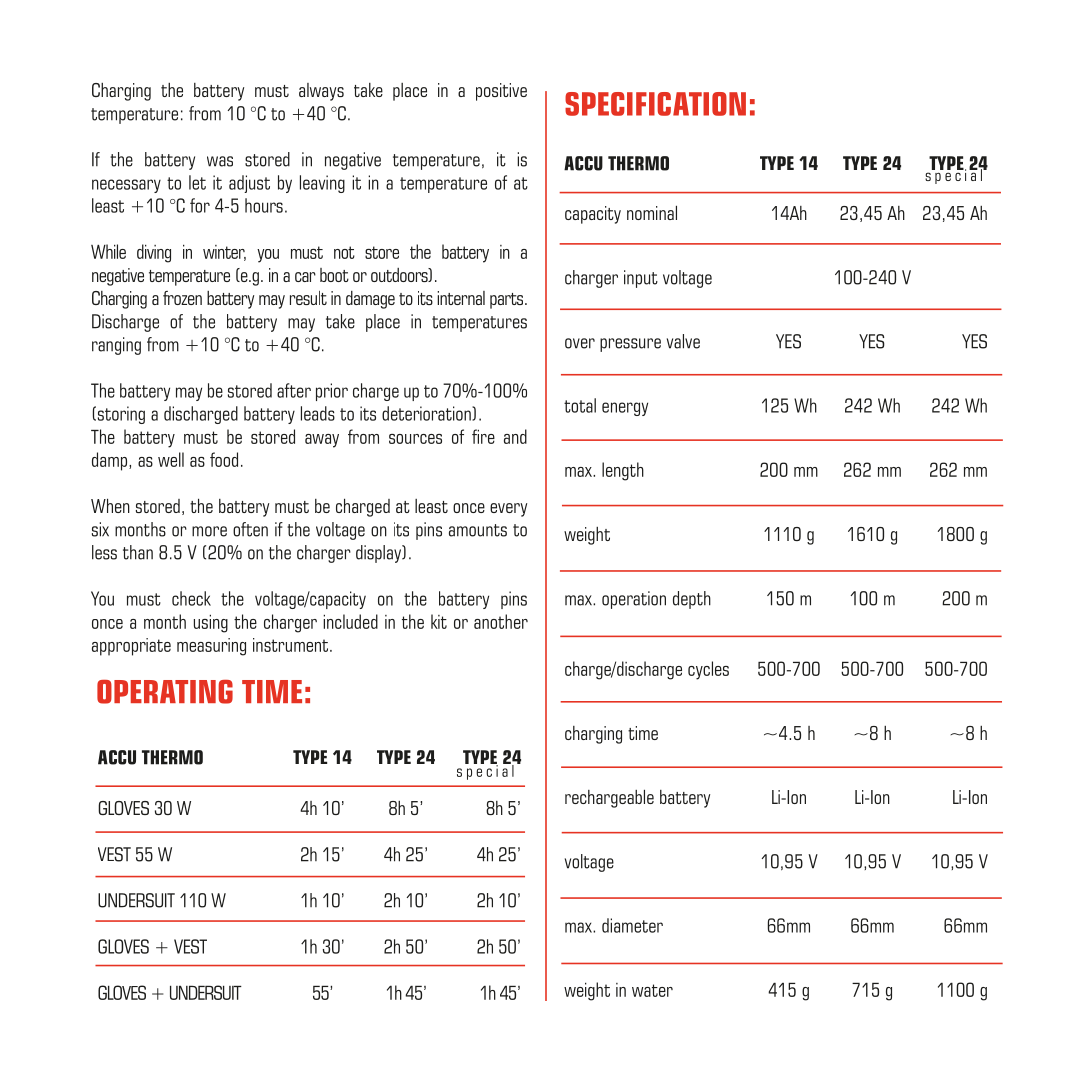  What do you see at coordinates (165, 692) in the image?
I see `OPERATING` at bounding box center [165, 692].
